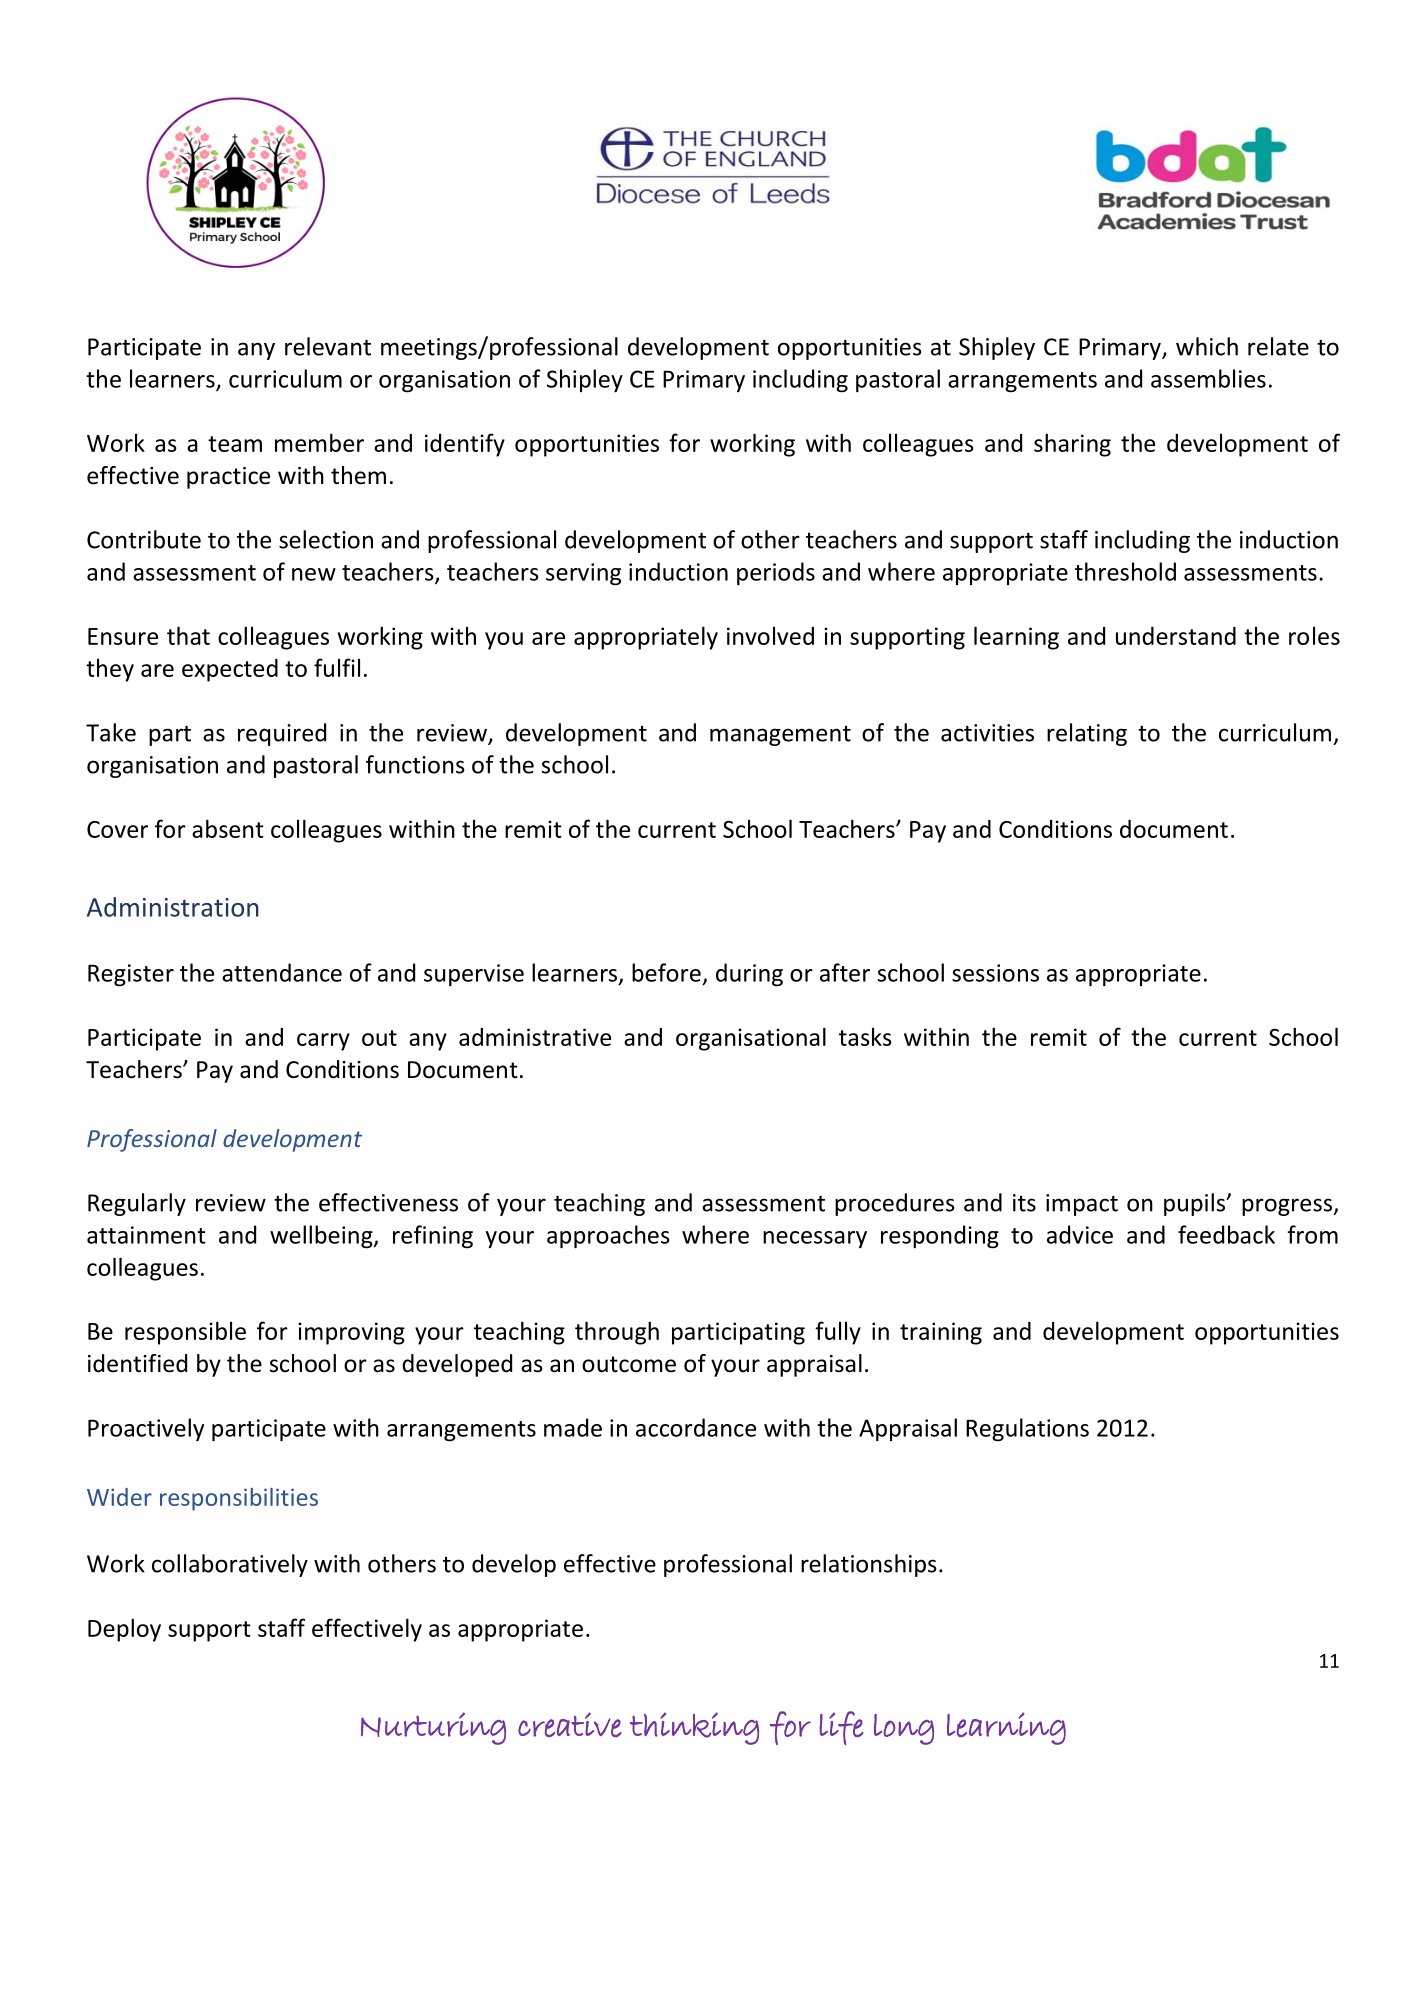 This document has width=1426, height=2016. What do you see at coordinates (282, 734) in the document?
I see `required` at bounding box center [282, 734].
